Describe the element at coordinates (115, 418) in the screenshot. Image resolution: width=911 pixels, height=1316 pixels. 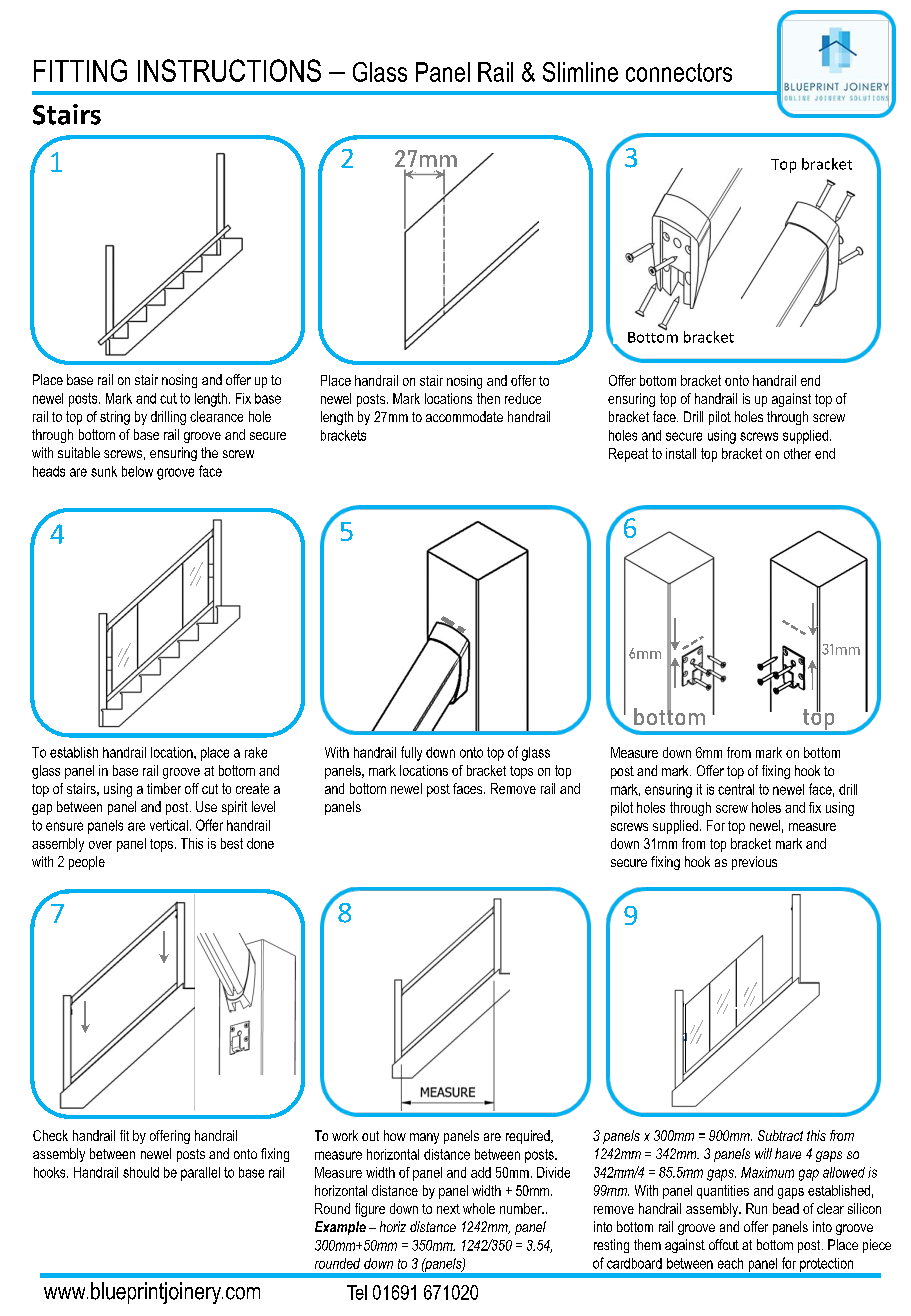
I see `string` at that location.
